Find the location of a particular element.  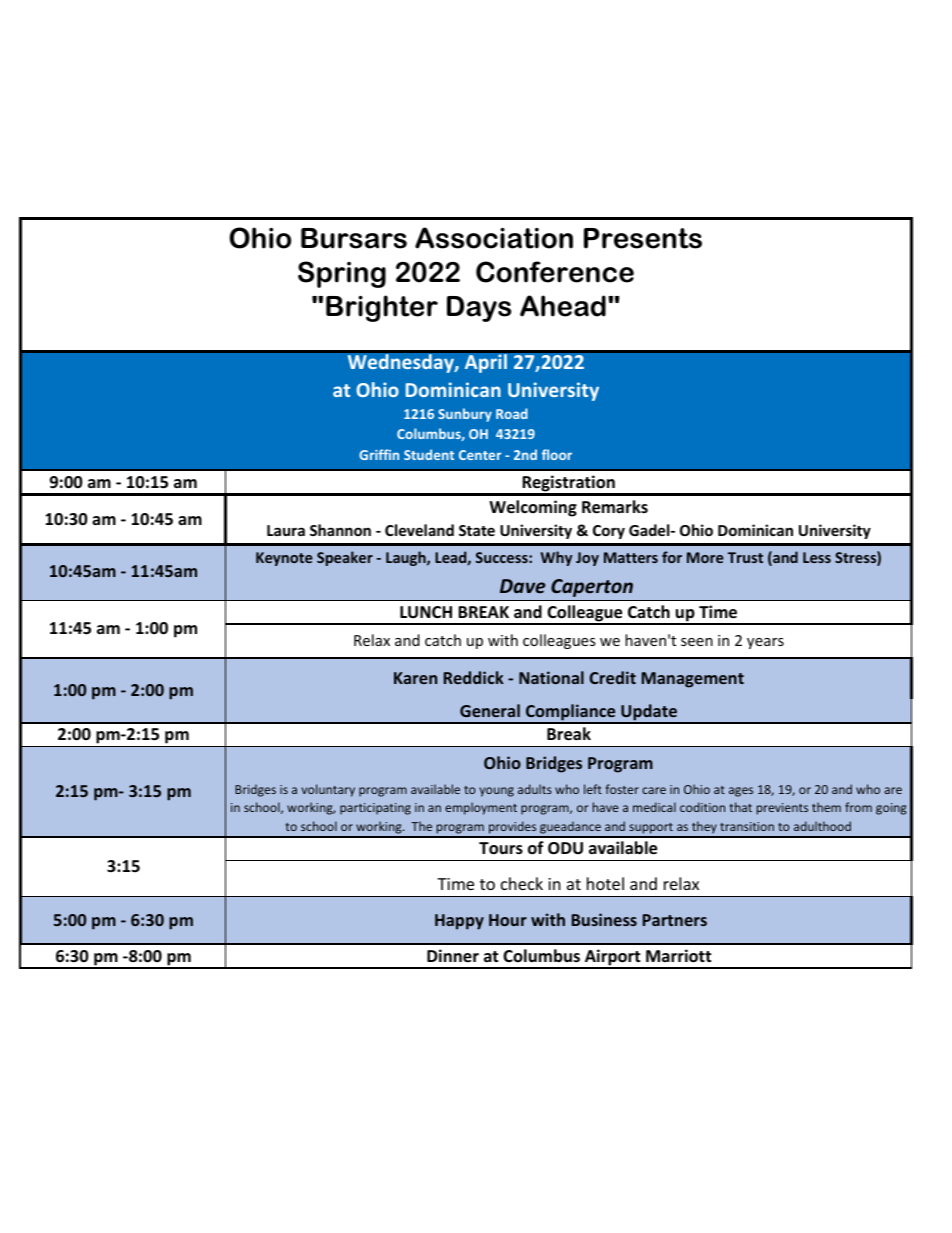

Conference is located at coordinates (555, 272).
